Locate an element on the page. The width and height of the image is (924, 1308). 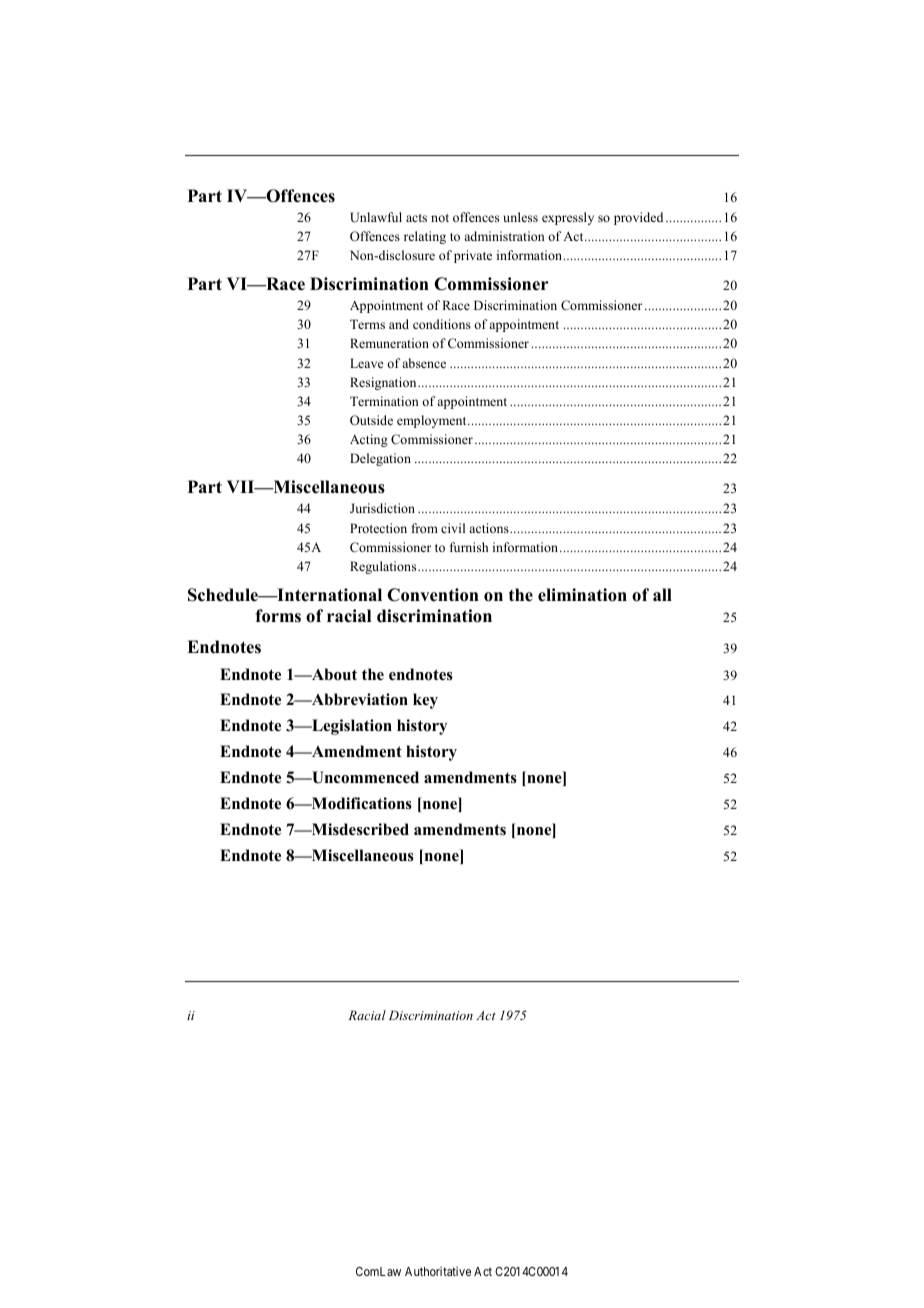
civil is located at coordinates (453, 528).
